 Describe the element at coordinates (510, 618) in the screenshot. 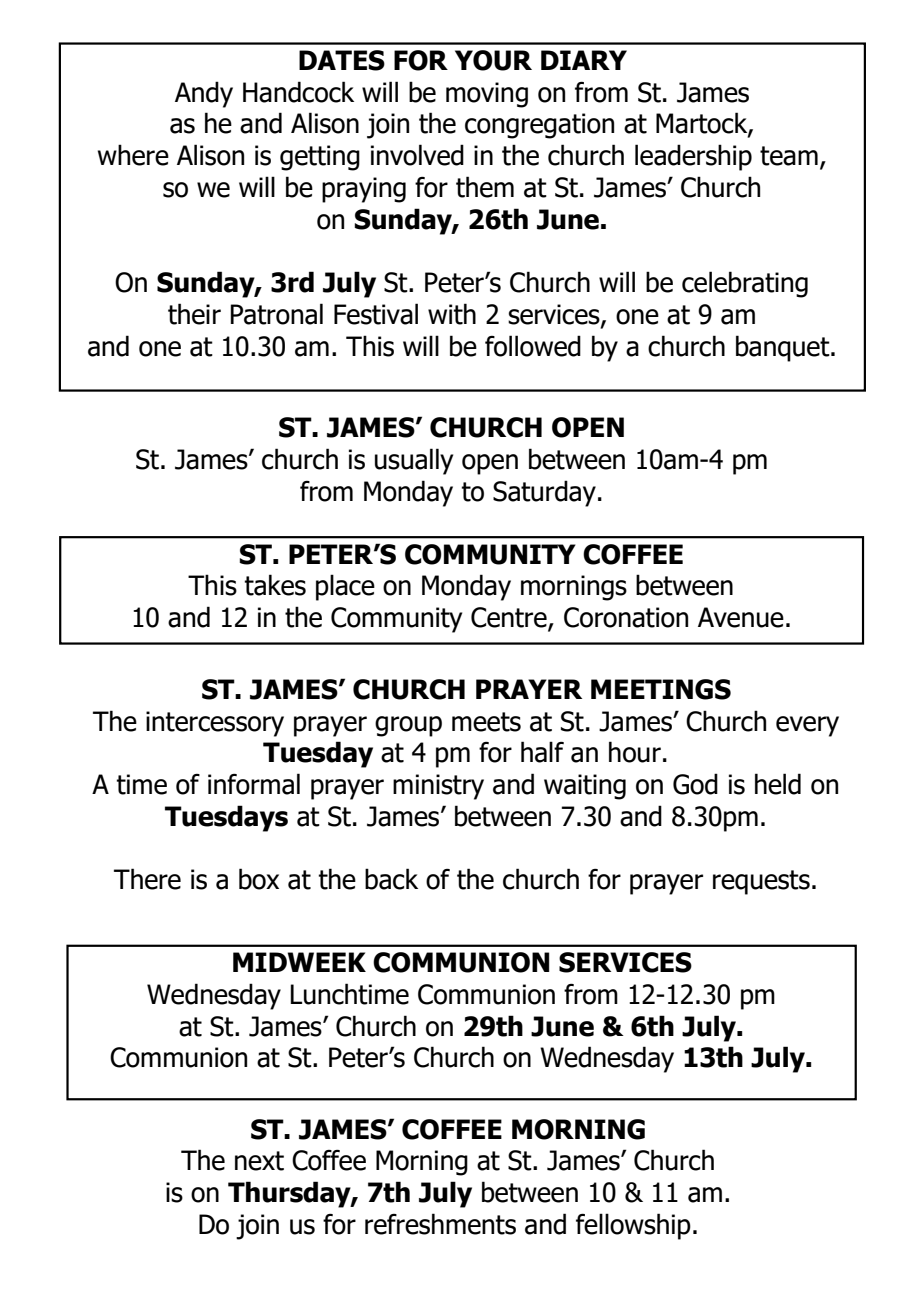

I see `Centre` at that location.
